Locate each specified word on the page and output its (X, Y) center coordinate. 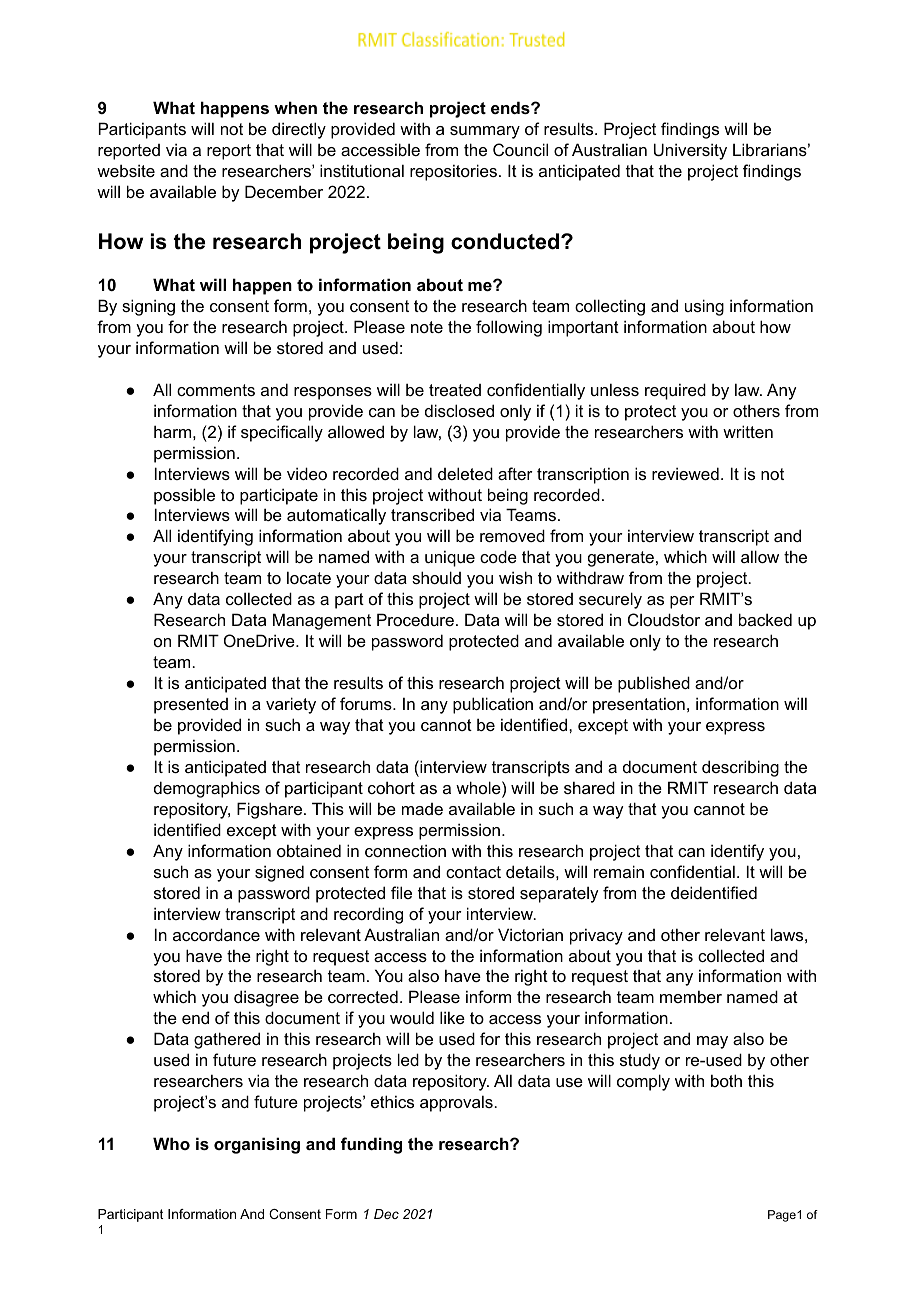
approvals (457, 1103)
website (126, 170)
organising (257, 1145)
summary (485, 132)
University (690, 151)
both (726, 1080)
